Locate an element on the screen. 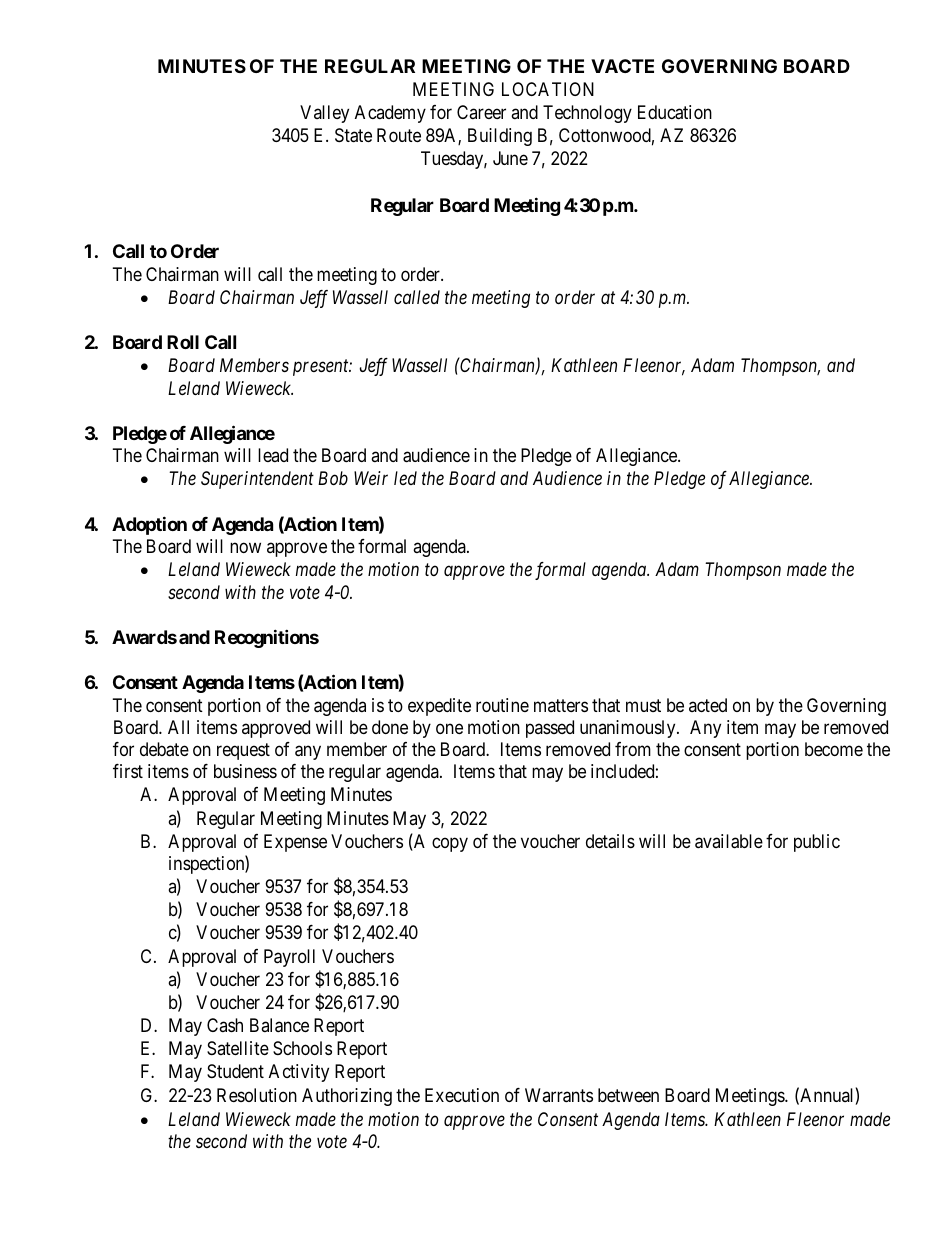  Career is located at coordinates (481, 112).
